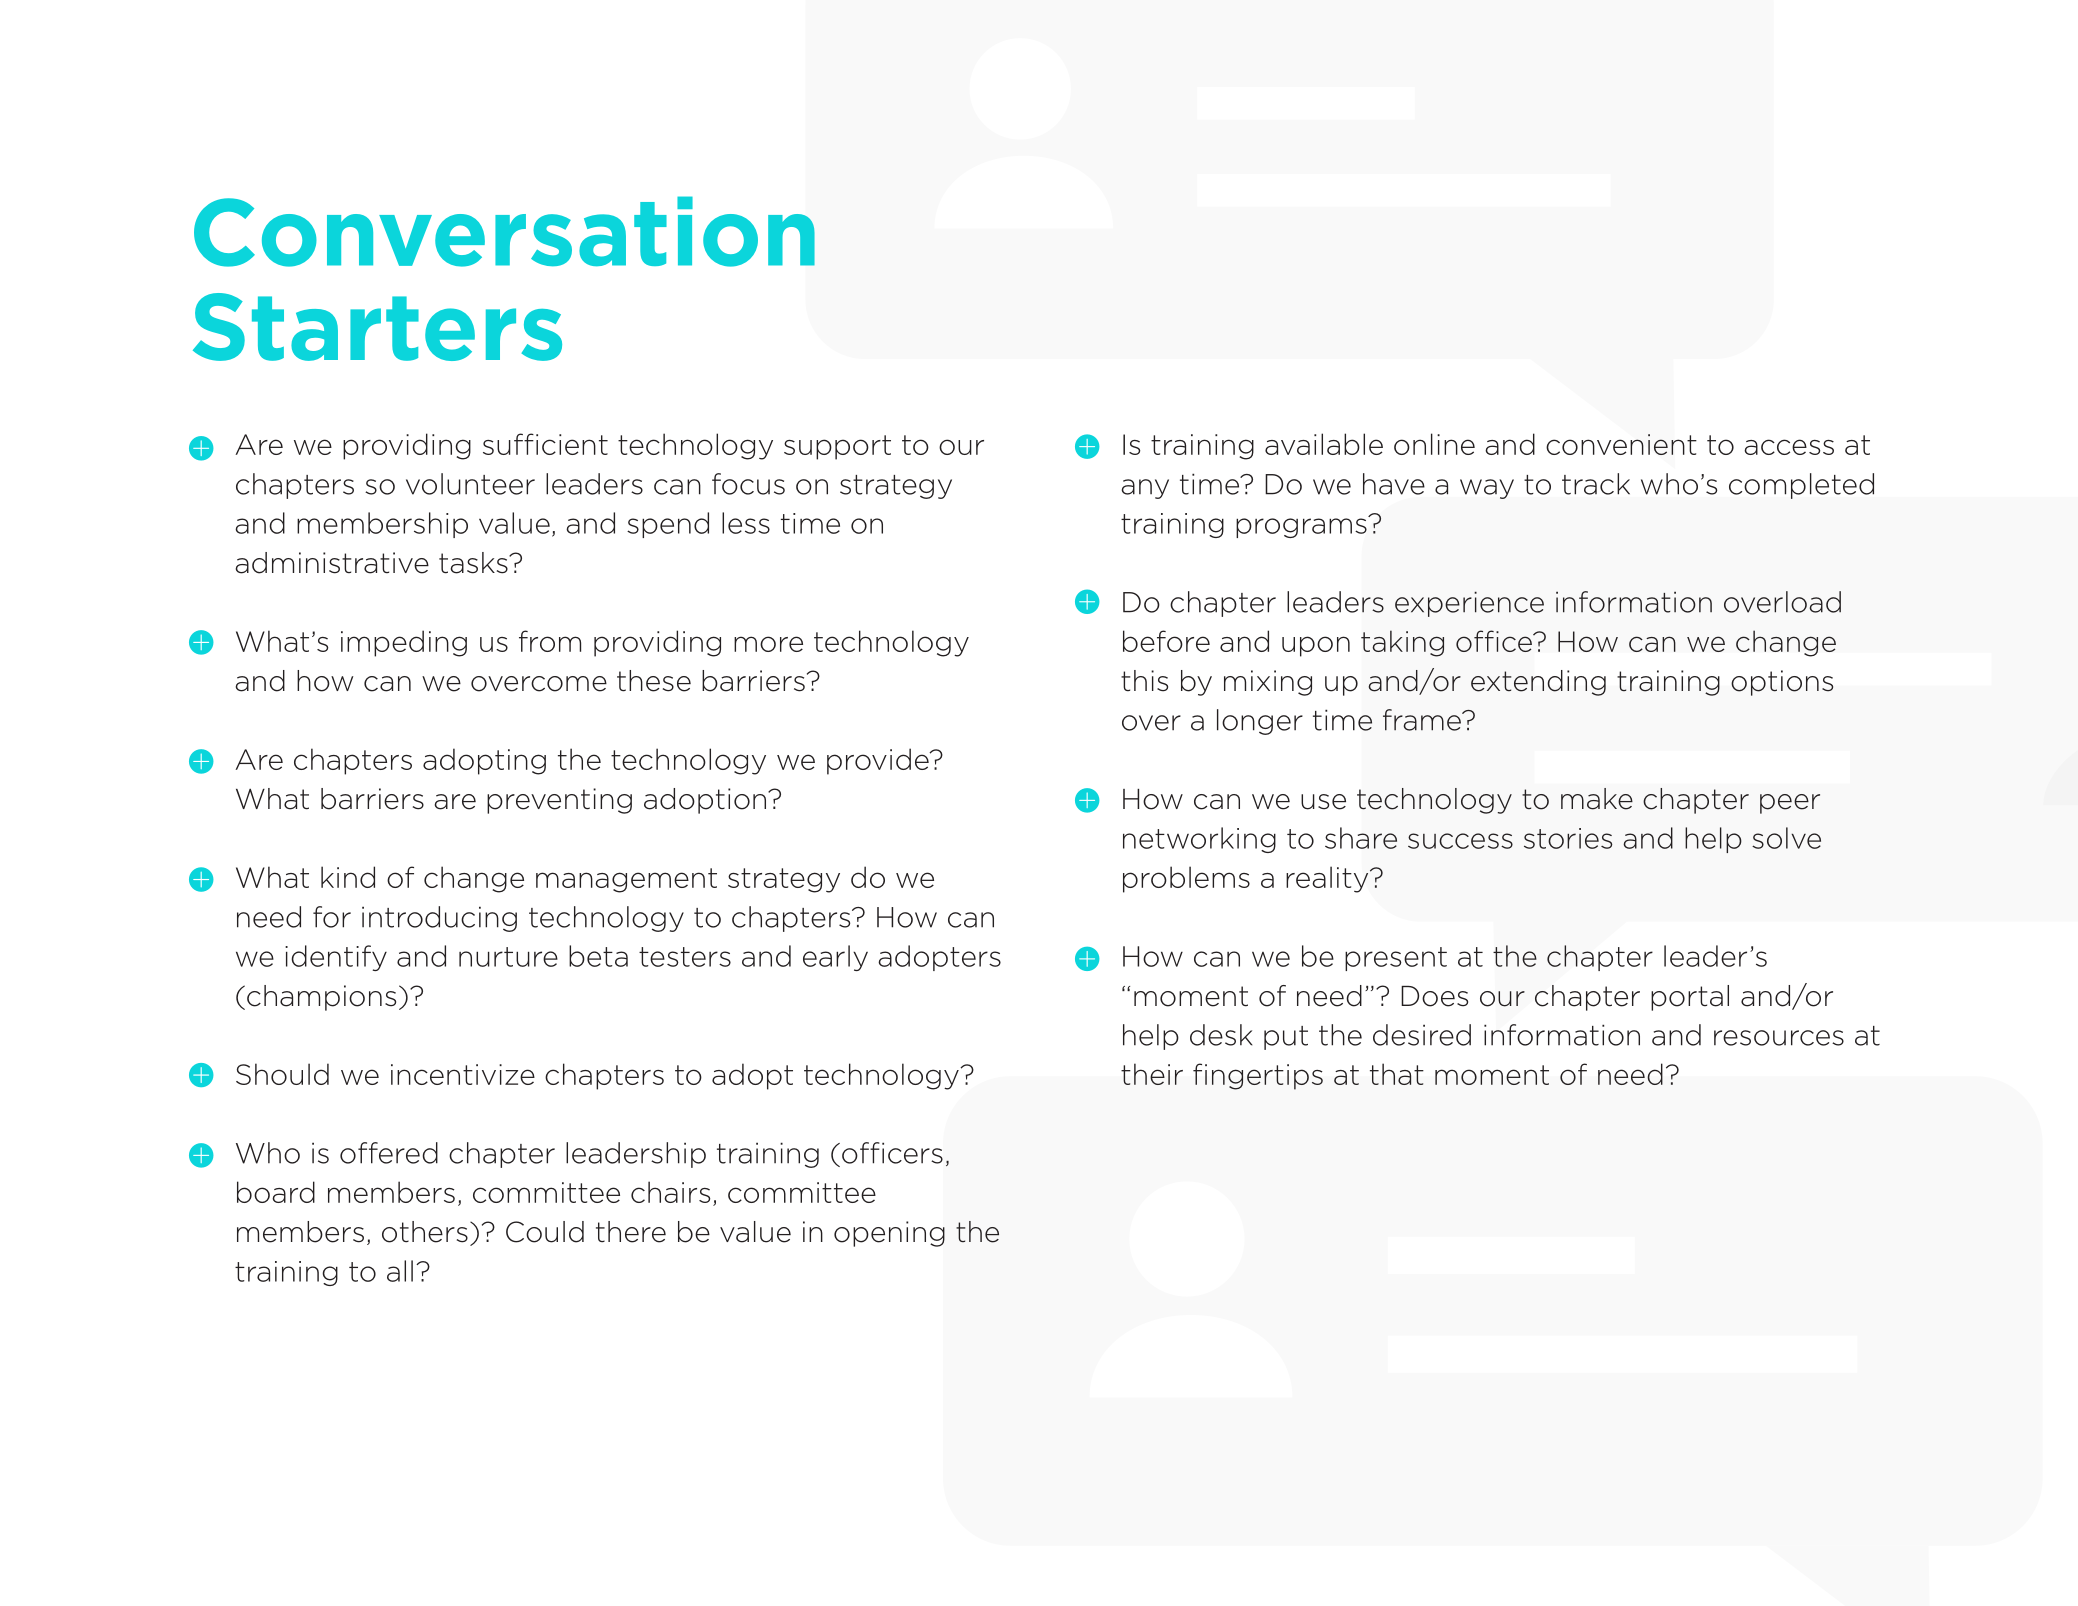 Image resolution: width=2078 pixels, height=1606 pixels. I want to click on experience, so click(1469, 604).
